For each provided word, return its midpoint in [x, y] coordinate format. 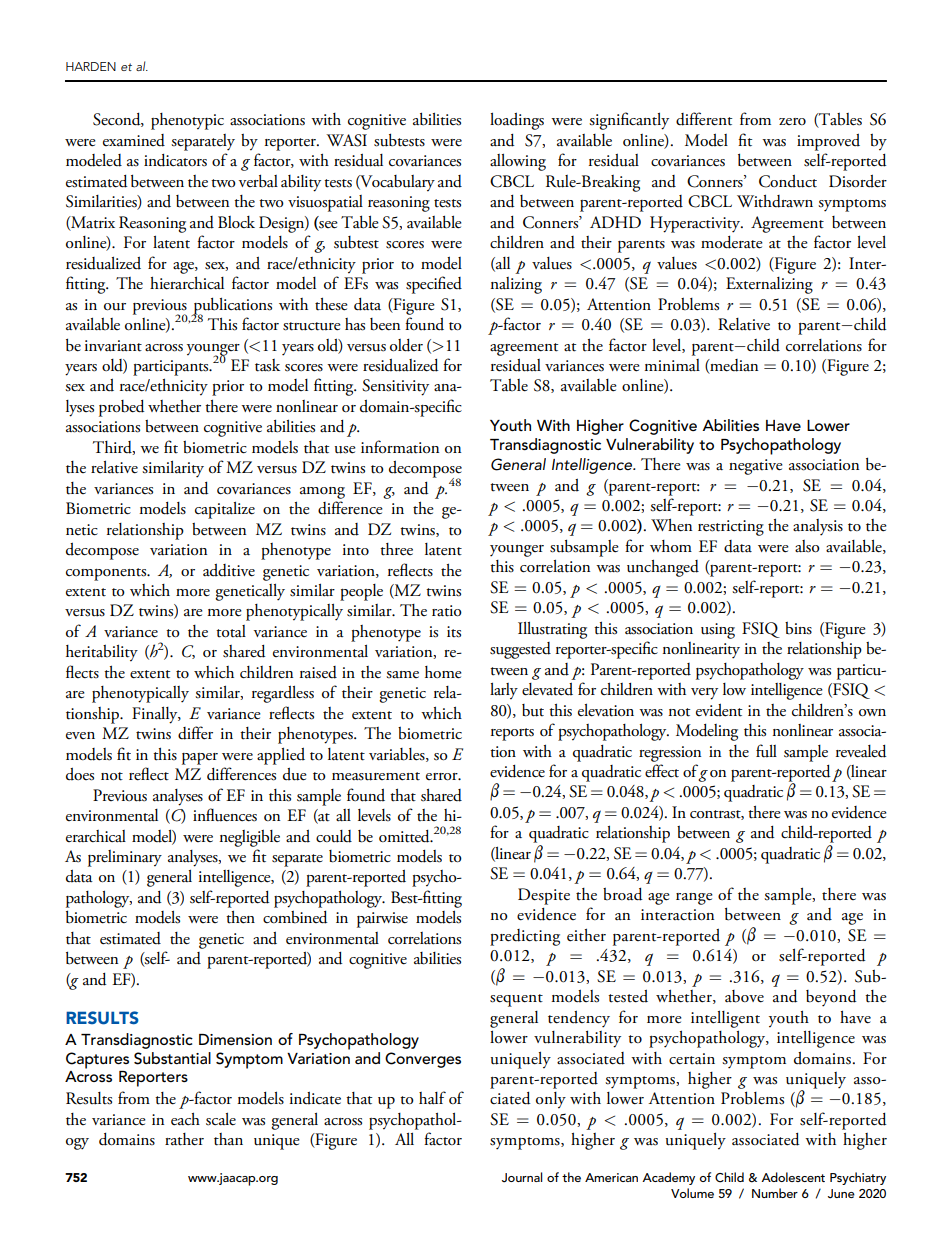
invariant [113, 346]
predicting [525, 937]
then [240, 917]
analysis [818, 527]
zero [792, 121]
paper [200, 759]
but [533, 710]
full [766, 751]
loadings [517, 121]
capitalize [225, 510]
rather [184, 1139]
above [744, 996]
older [406, 345]
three [396, 549]
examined [134, 140]
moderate [732, 242]
